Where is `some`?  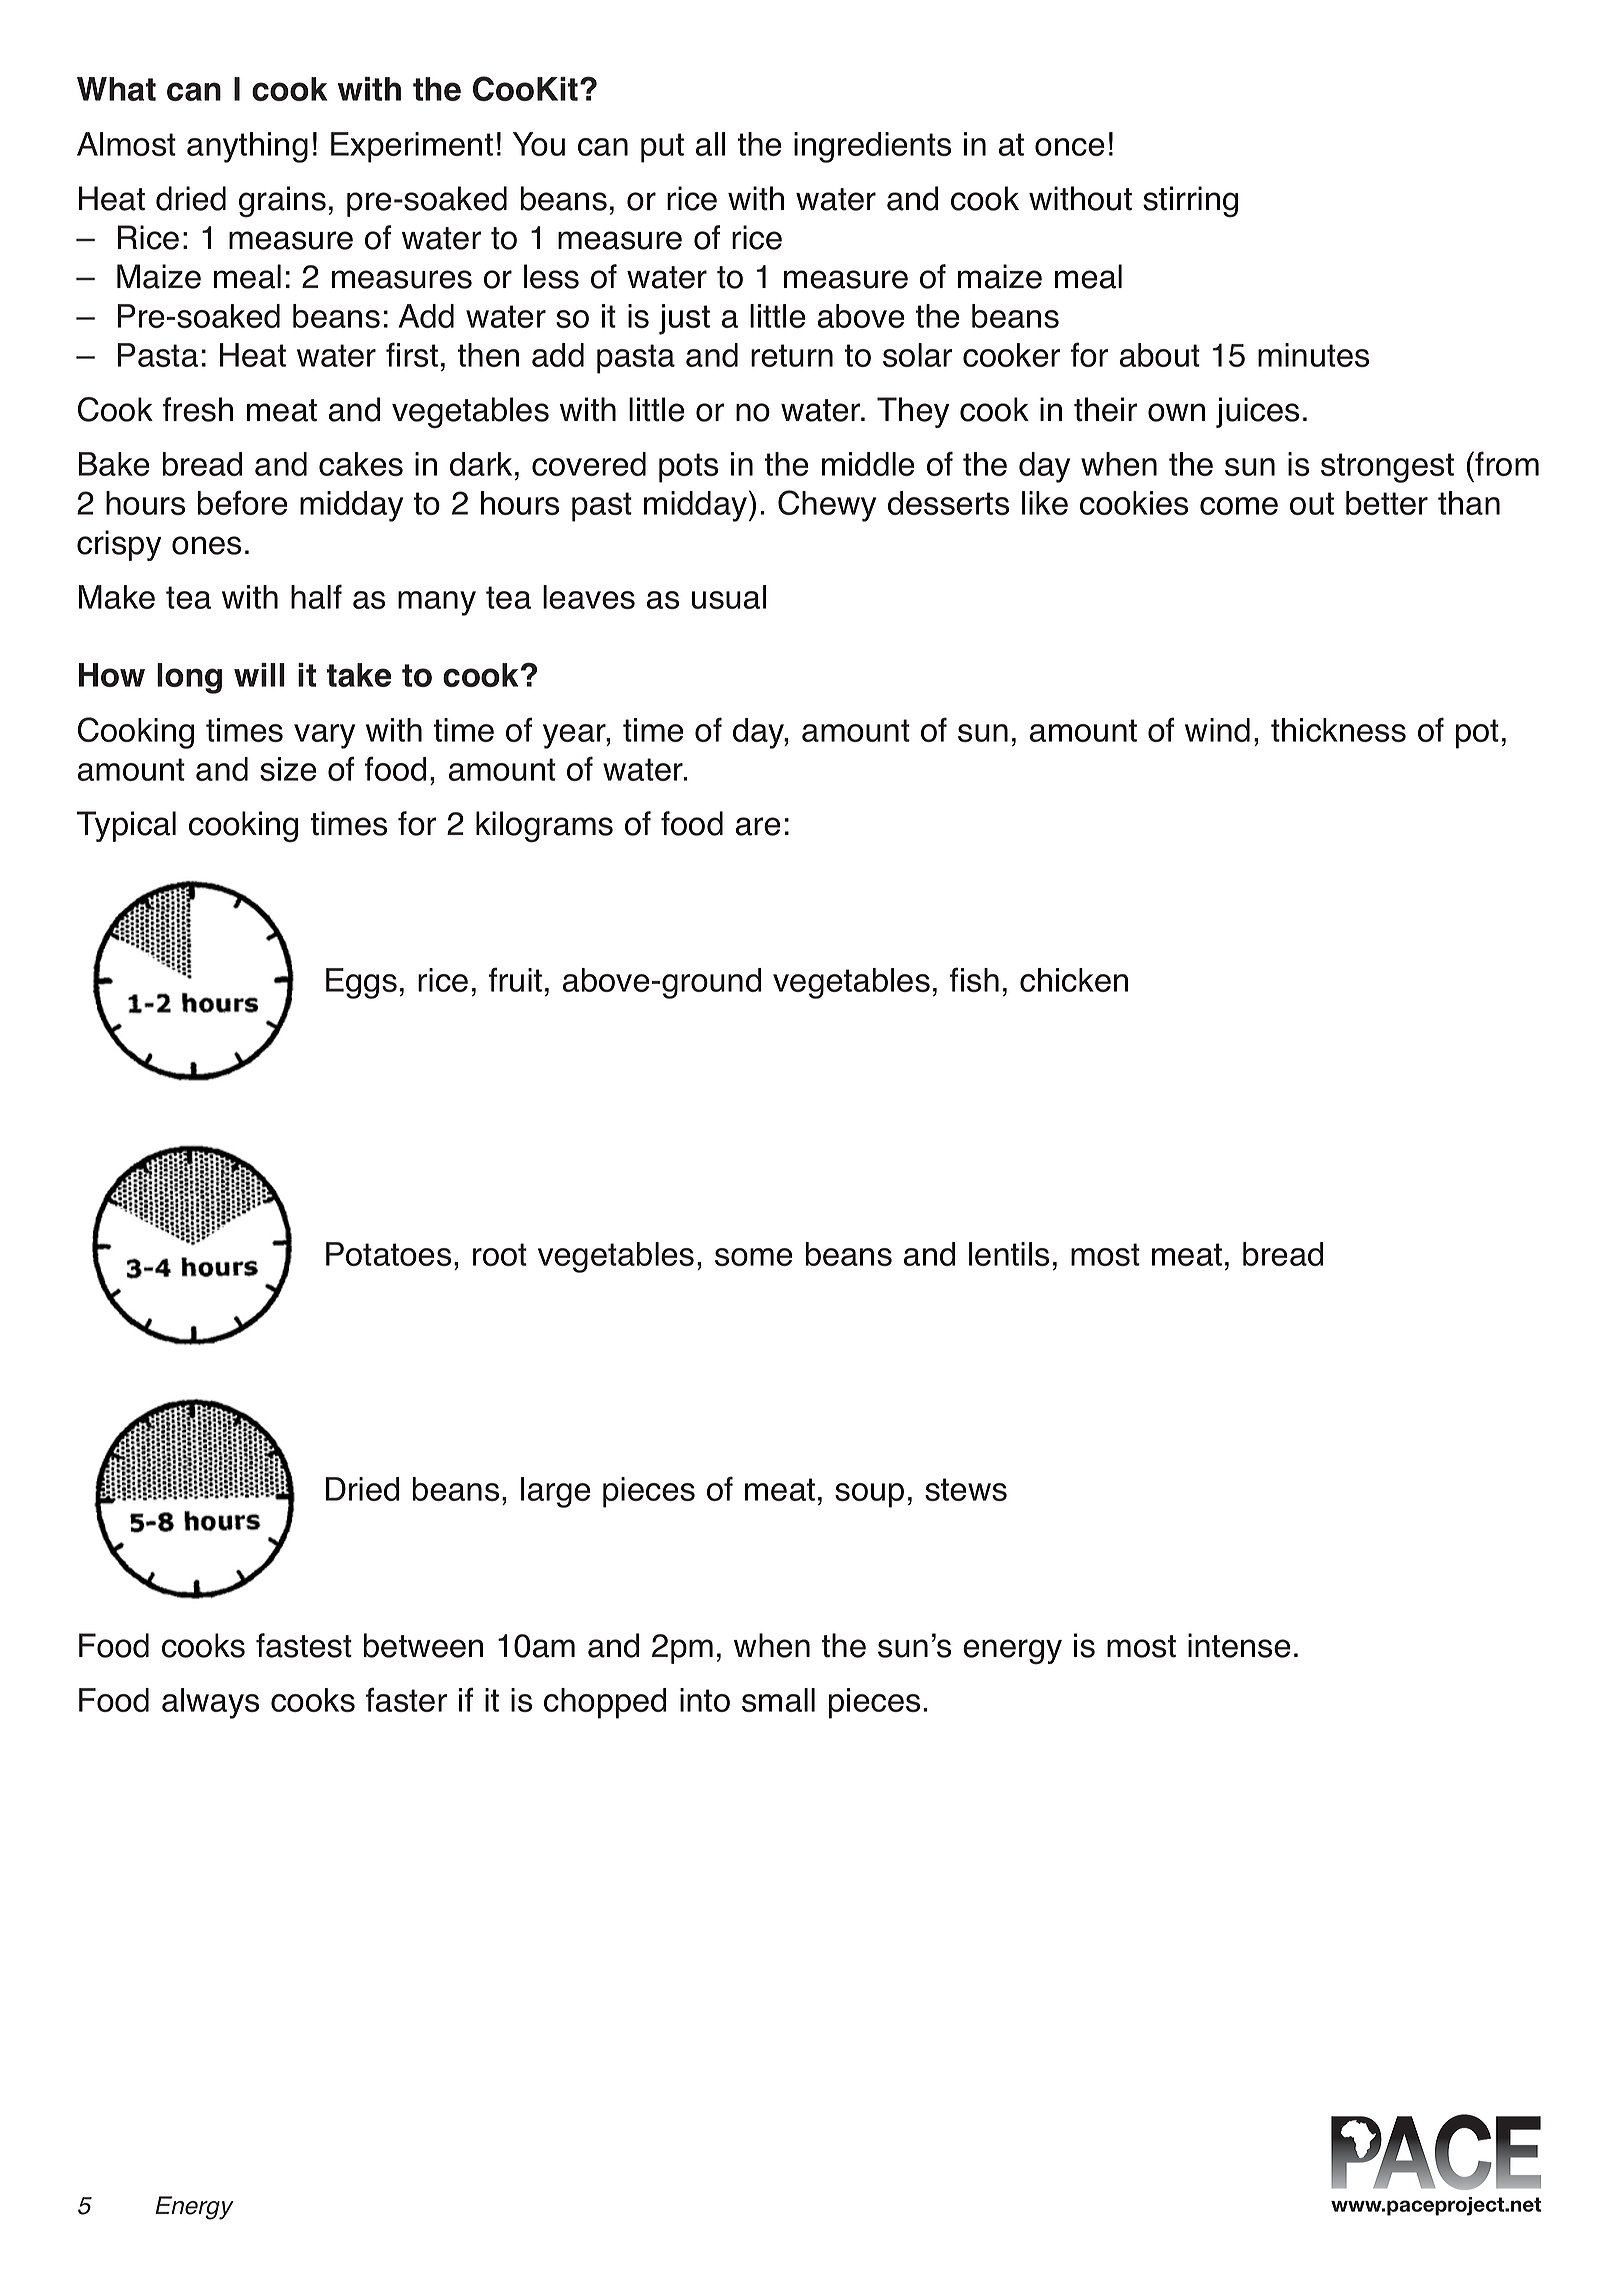 some is located at coordinates (754, 1257).
